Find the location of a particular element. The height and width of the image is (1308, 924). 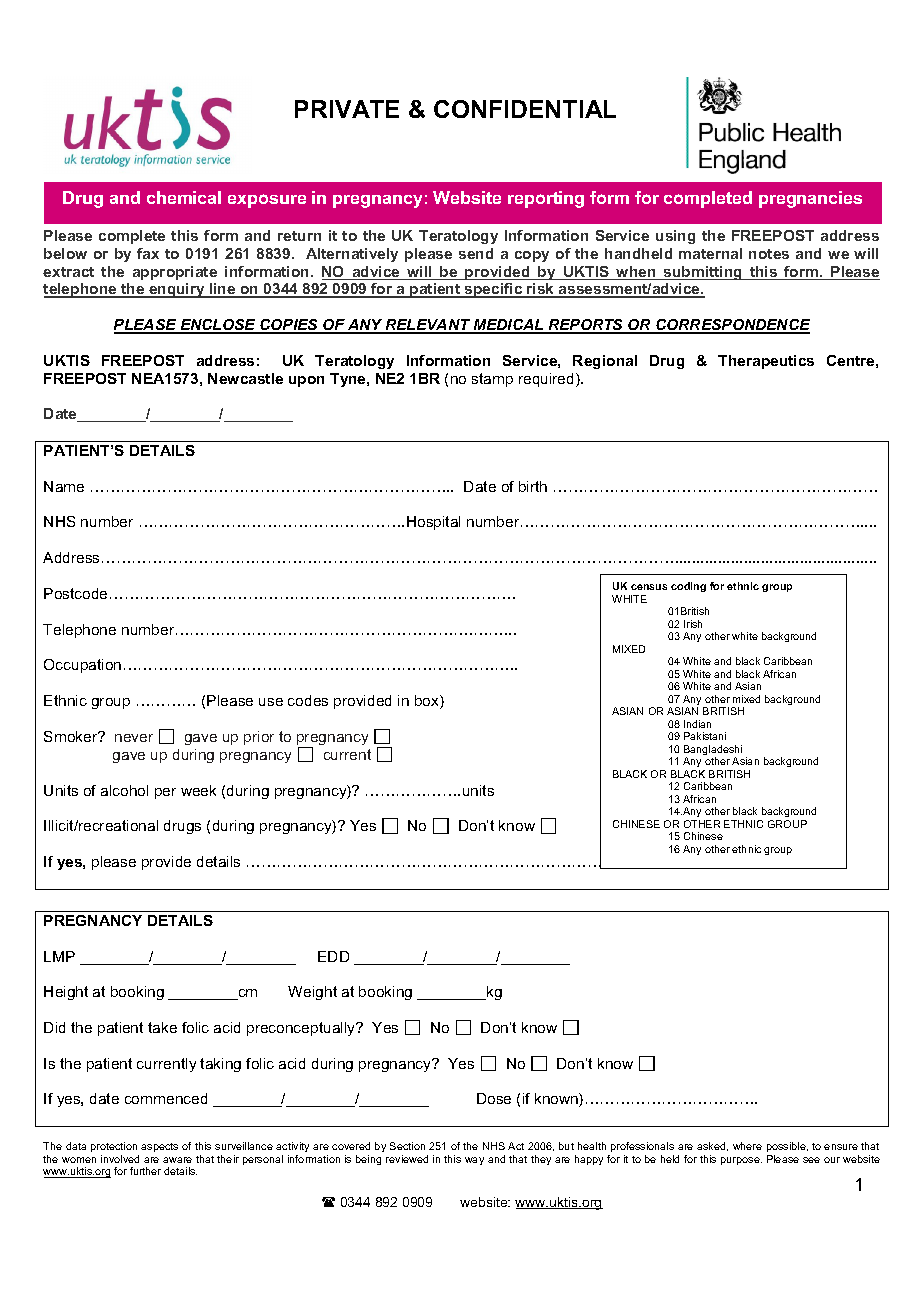

Newcastle is located at coordinates (245, 378).
